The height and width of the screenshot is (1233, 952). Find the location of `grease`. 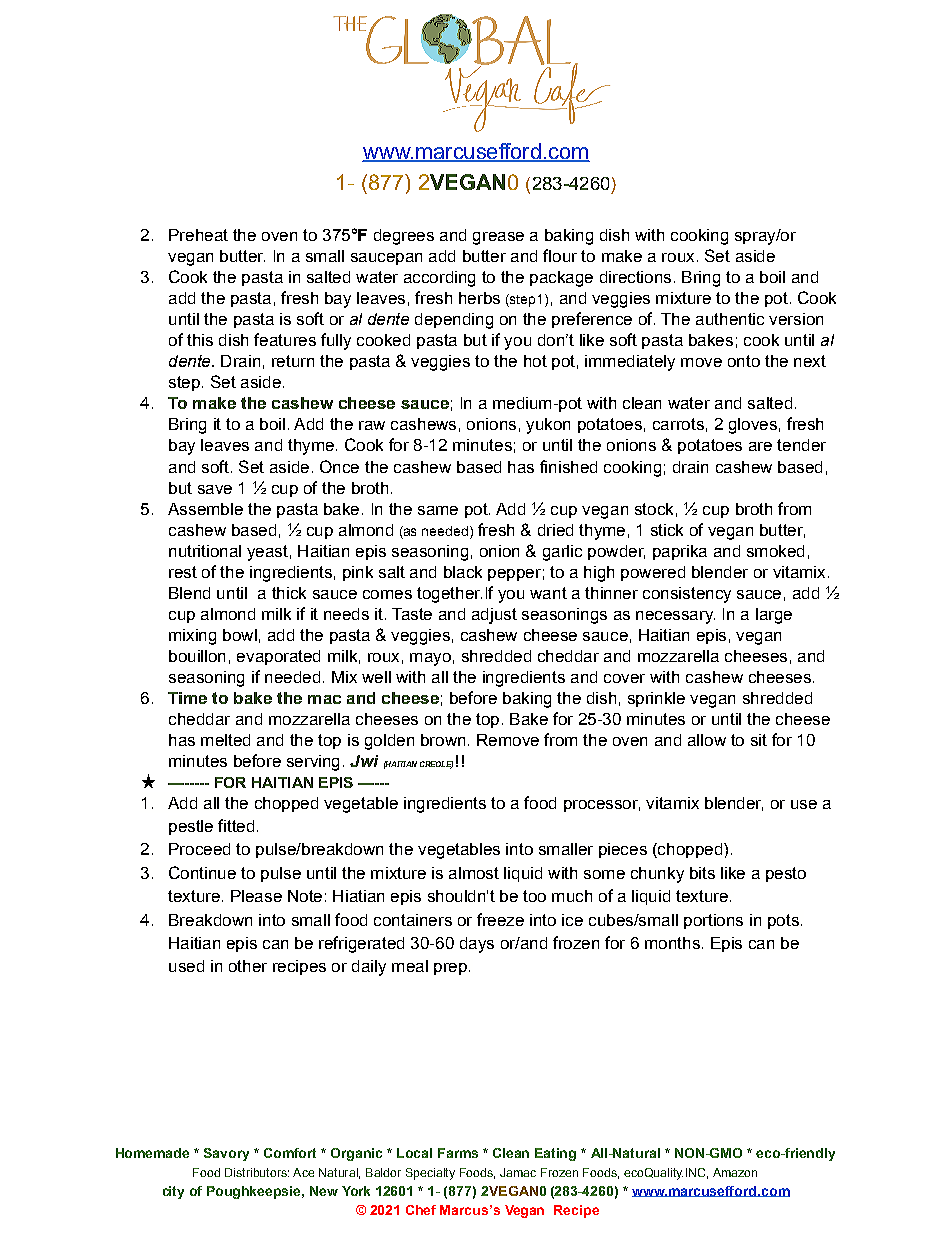

grease is located at coordinates (498, 238).
